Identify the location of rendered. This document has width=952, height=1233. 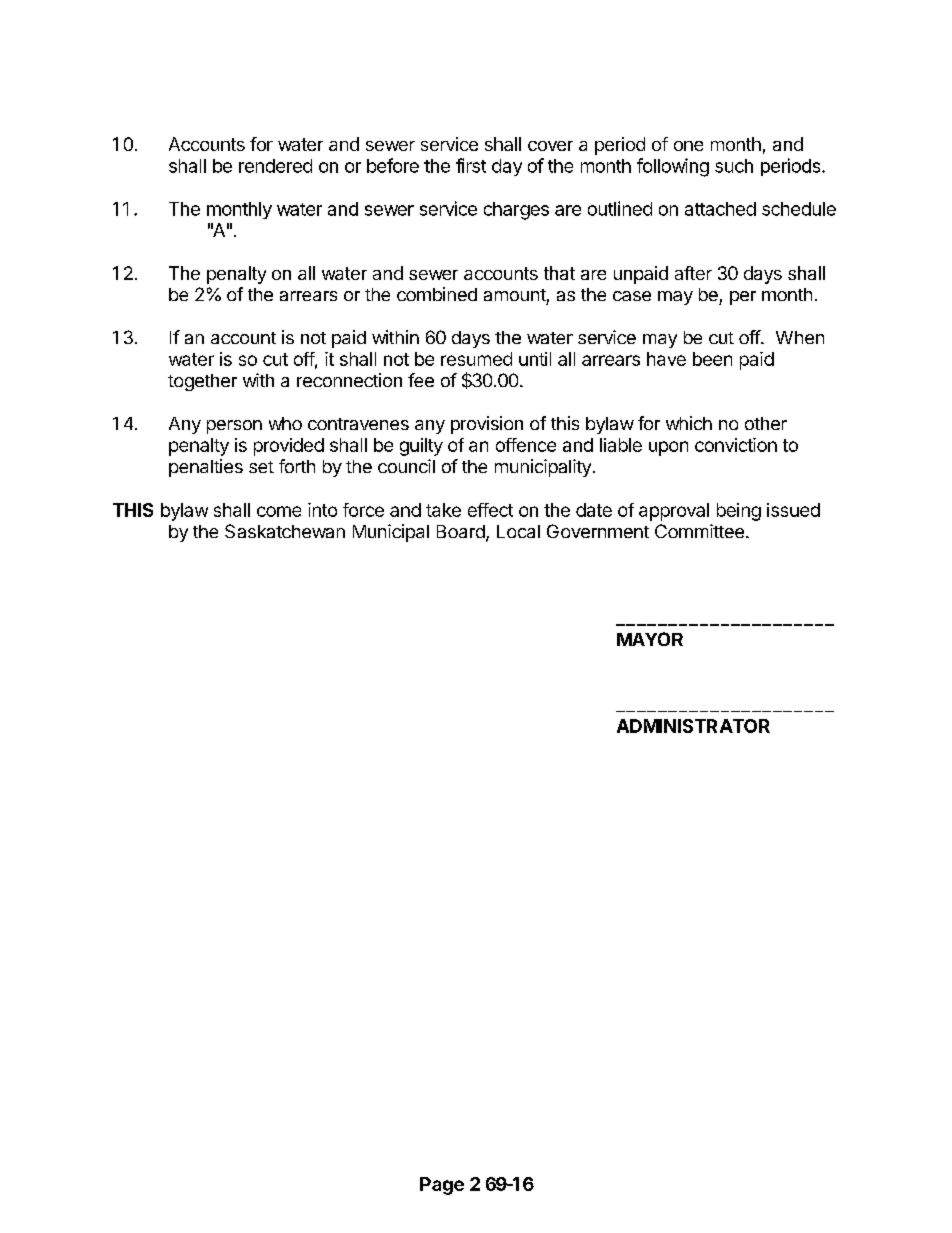
(275, 166).
